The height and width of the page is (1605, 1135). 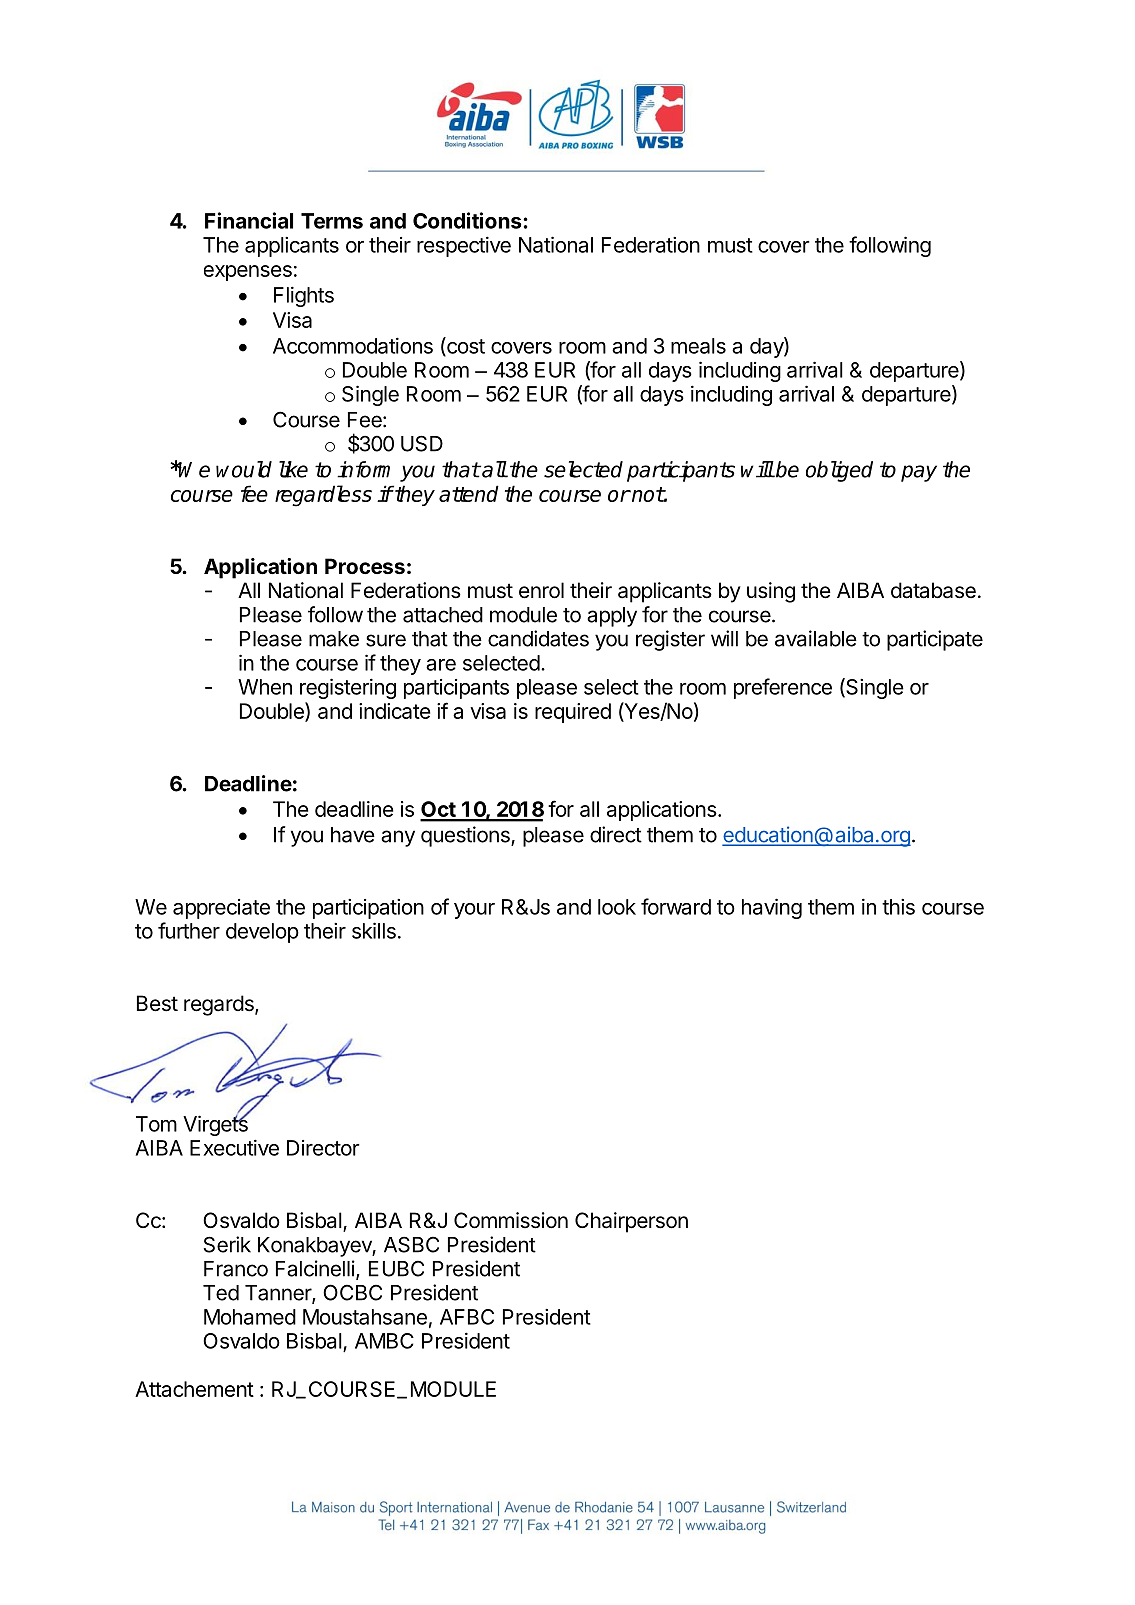 What do you see at coordinates (898, 907) in the page?
I see `this` at bounding box center [898, 907].
